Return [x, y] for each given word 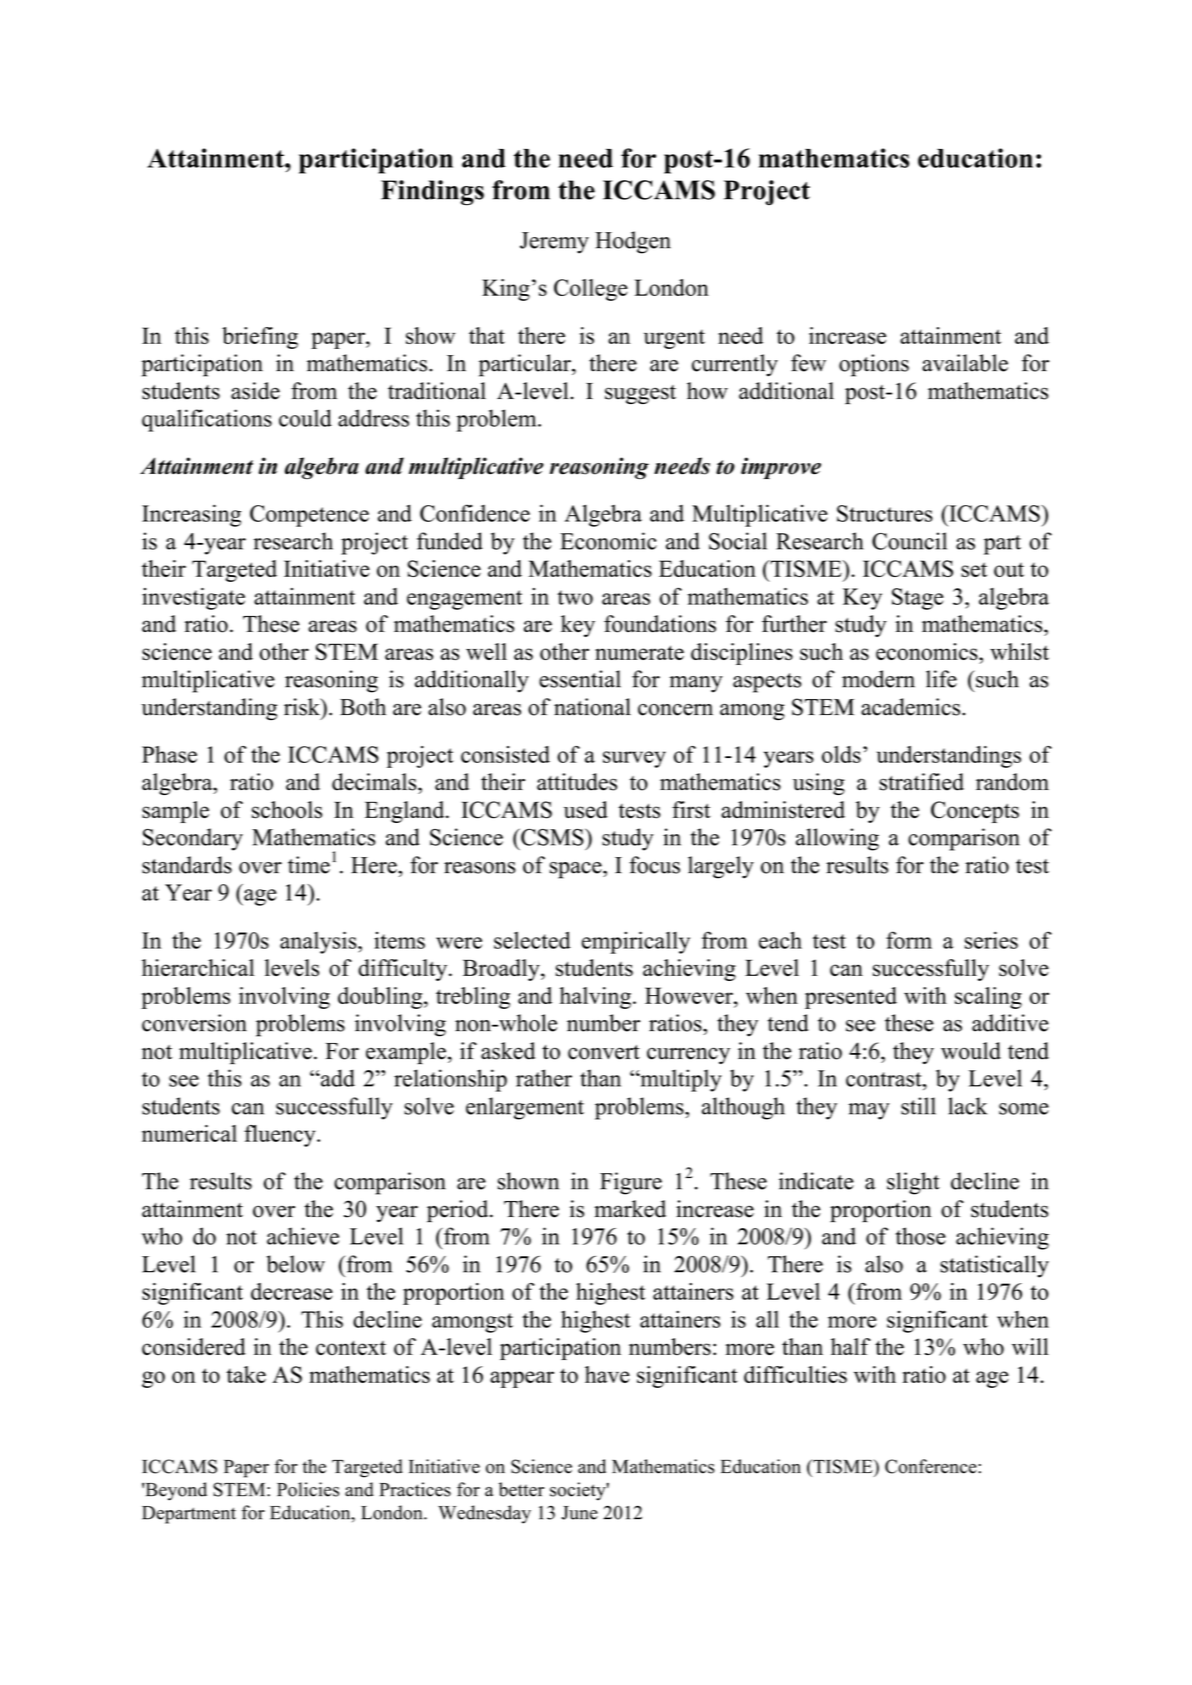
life [941, 679]
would [971, 1051]
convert [604, 1052]
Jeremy [554, 243]
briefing [260, 338]
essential [580, 679]
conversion [194, 1023]
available [965, 363]
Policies [308, 1489]
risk [303, 707]
